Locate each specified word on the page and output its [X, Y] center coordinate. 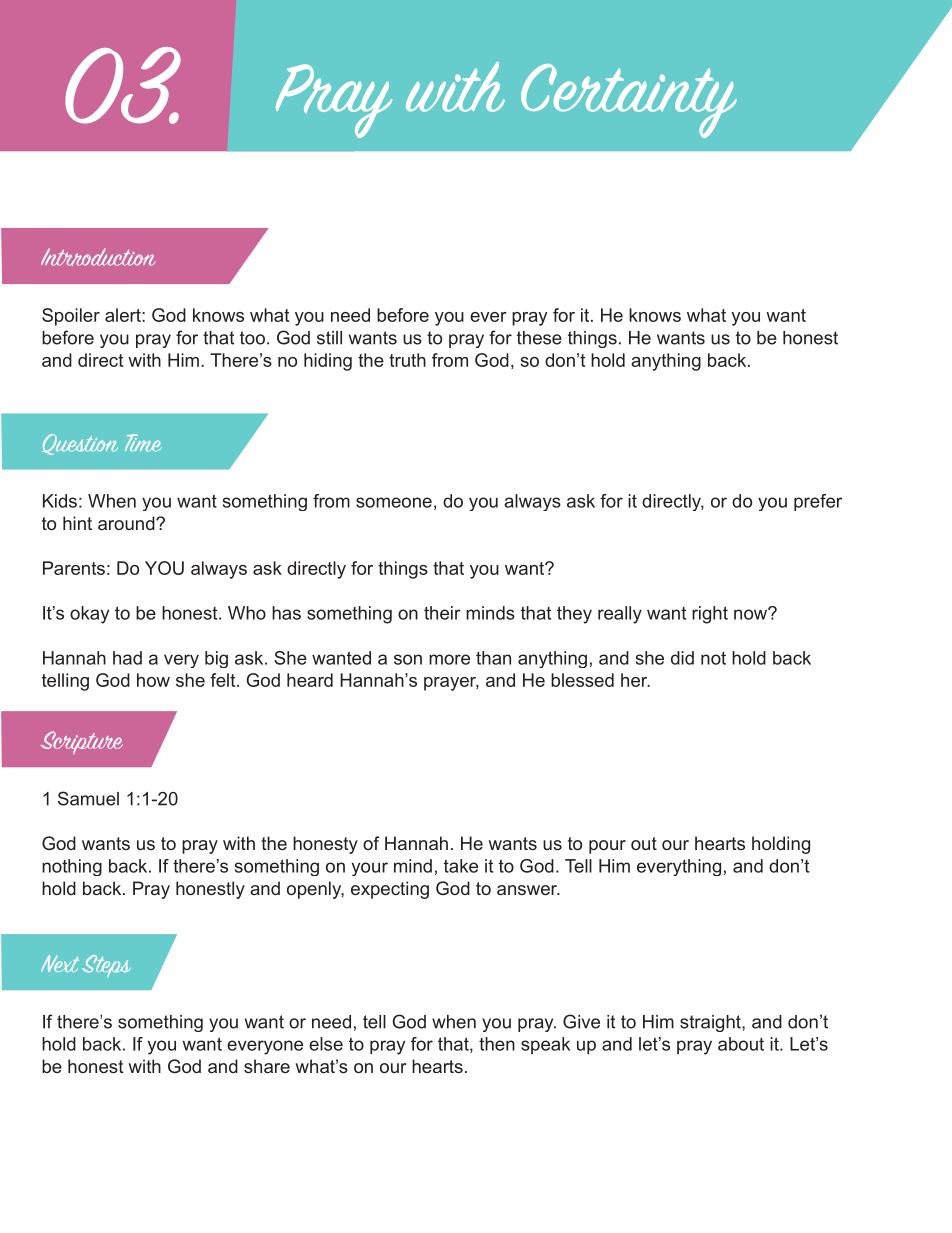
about [741, 1044]
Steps [106, 966]
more [449, 659]
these [539, 338]
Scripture [82, 743]
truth [407, 360]
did [682, 658]
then [497, 1044]
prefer [818, 502]
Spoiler [71, 317]
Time [143, 443]
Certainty [629, 101]
